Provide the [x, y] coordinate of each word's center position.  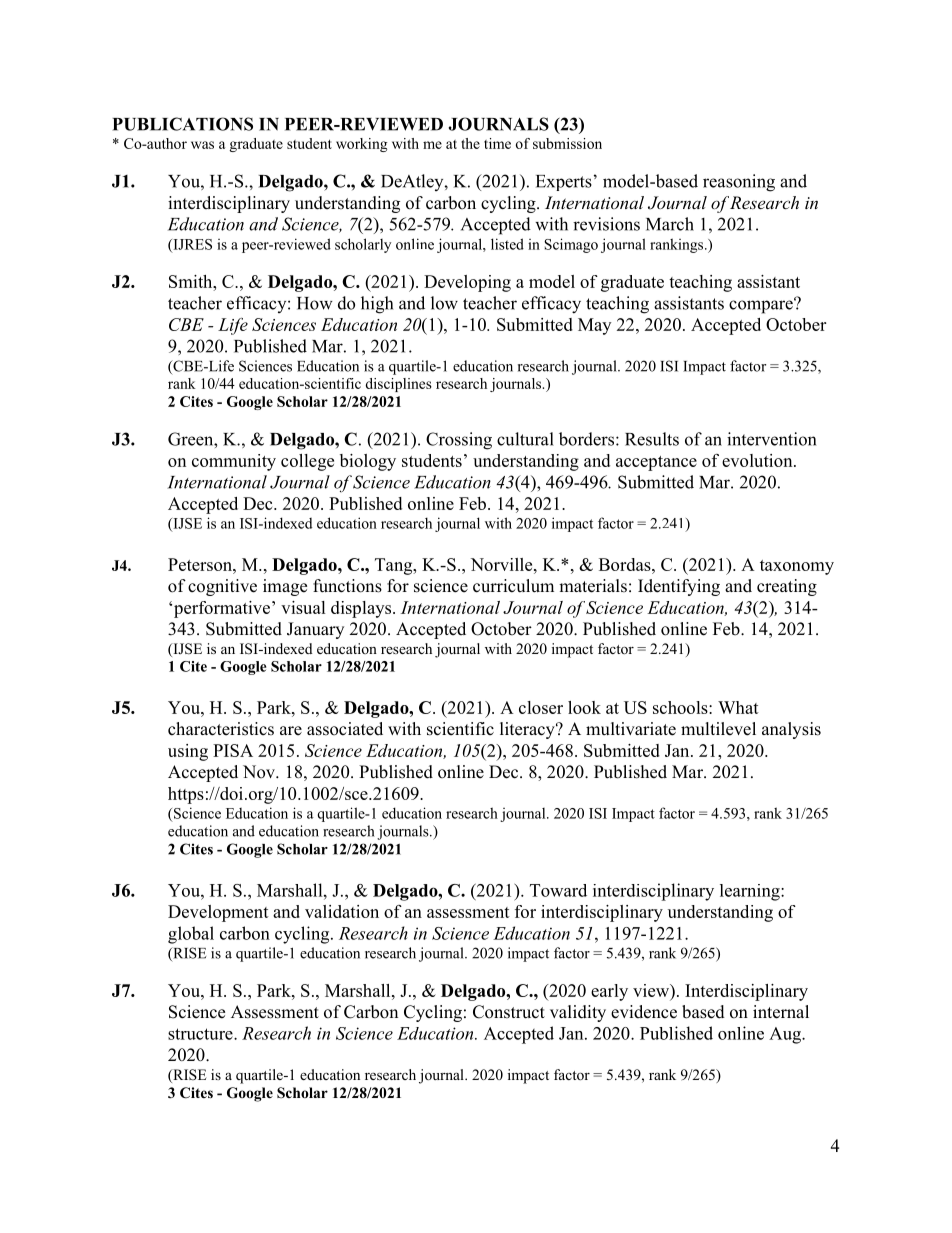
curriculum [513, 586]
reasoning [739, 183]
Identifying [679, 587]
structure [201, 1034]
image [285, 587]
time [497, 143]
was [202, 145]
